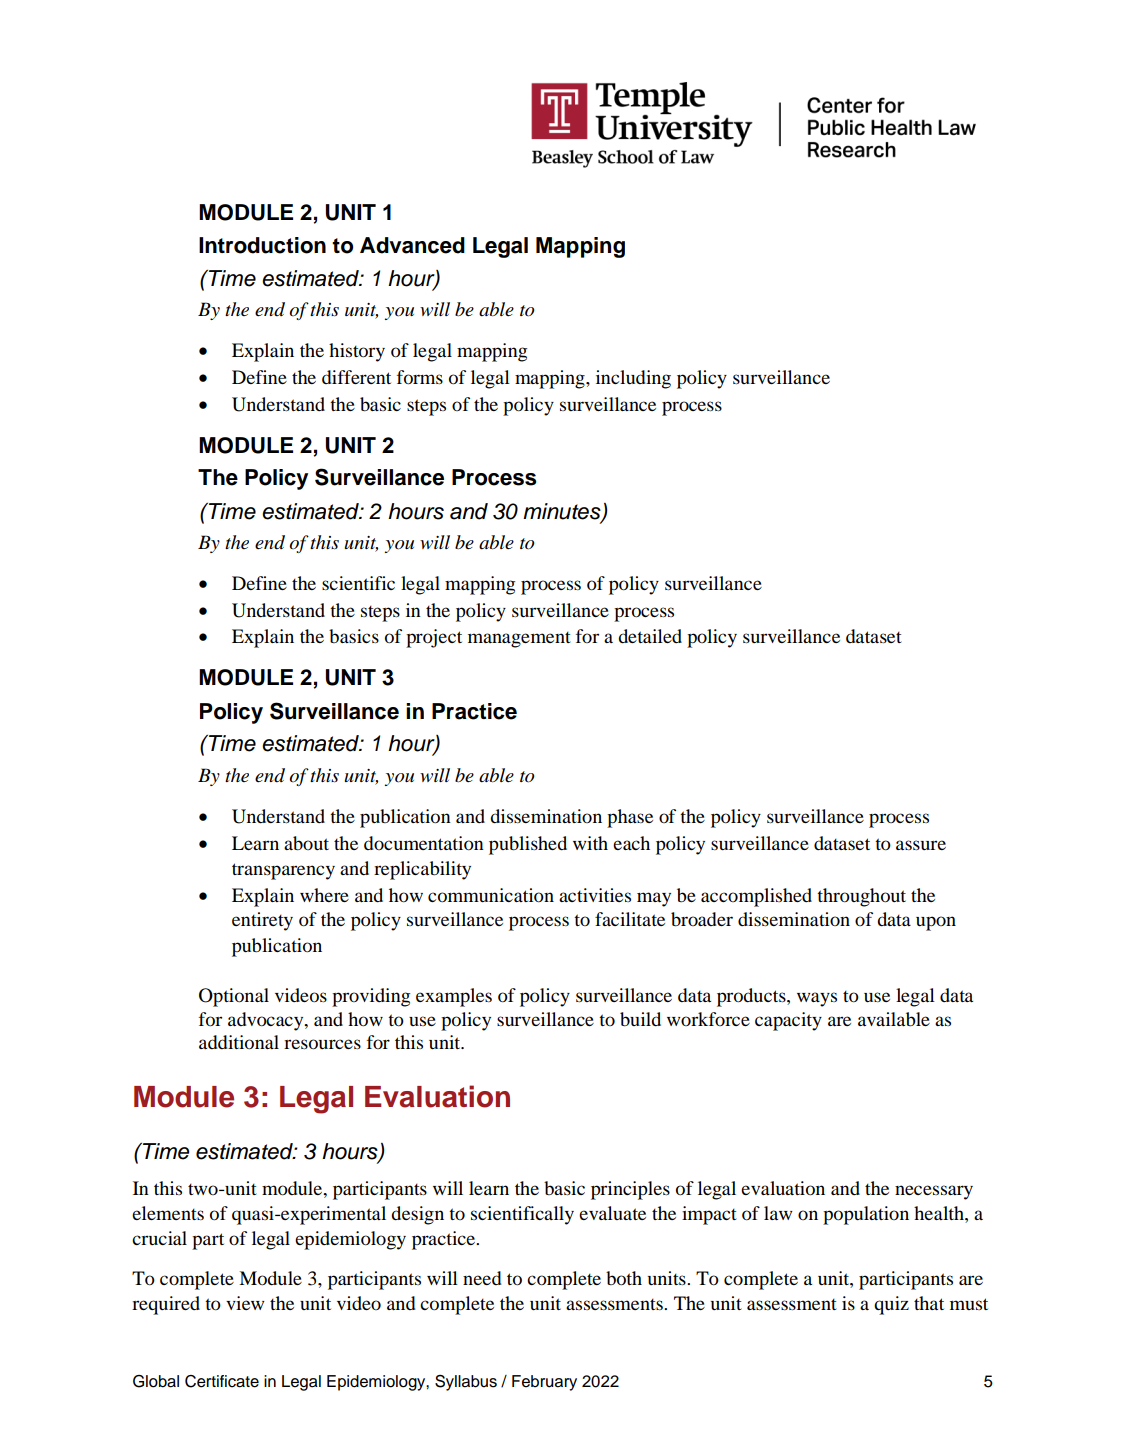 This screenshot has width=1125, height=1456. I want to click on about, so click(306, 843).
